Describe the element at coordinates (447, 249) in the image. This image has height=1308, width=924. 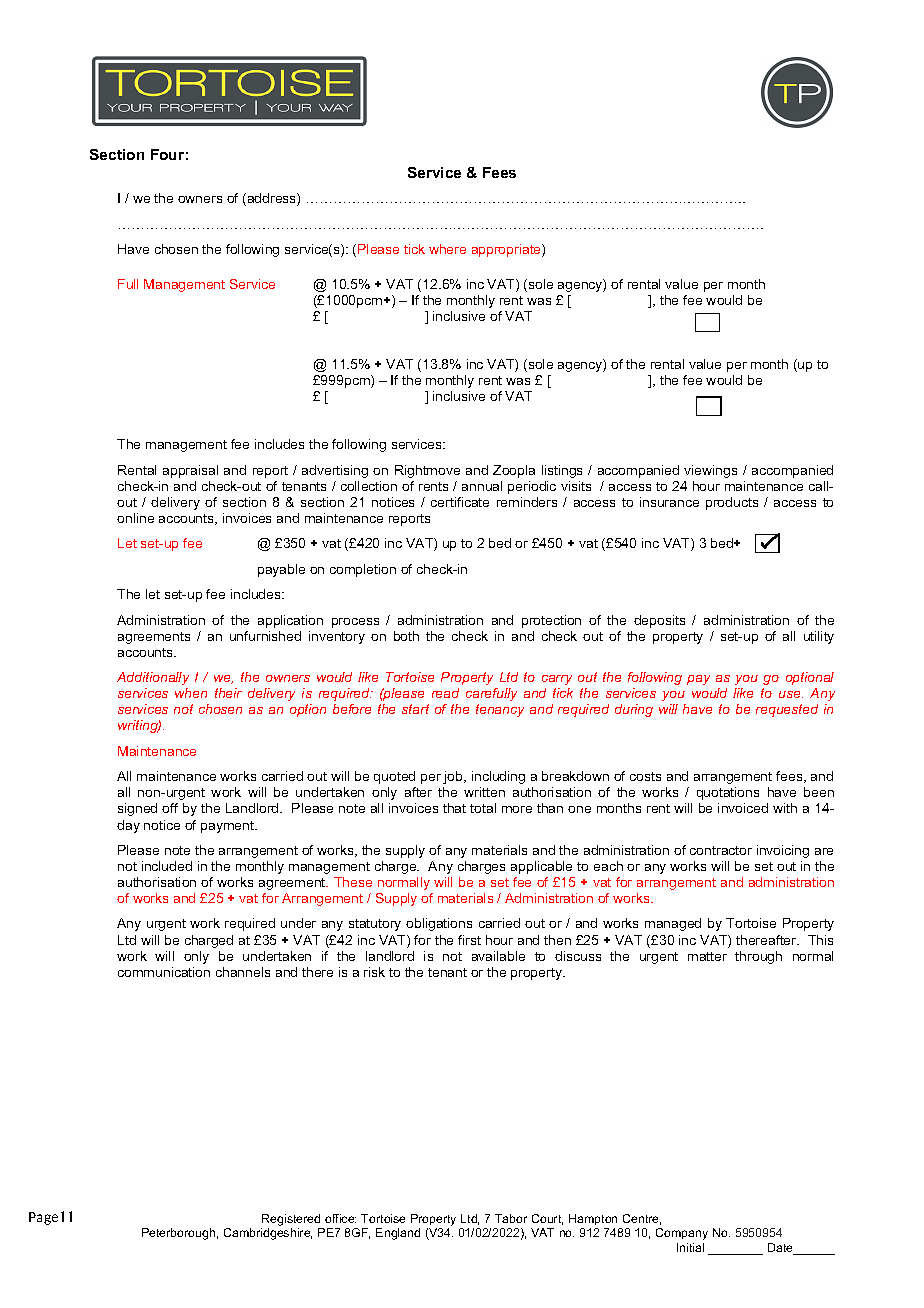
I see `where` at that location.
